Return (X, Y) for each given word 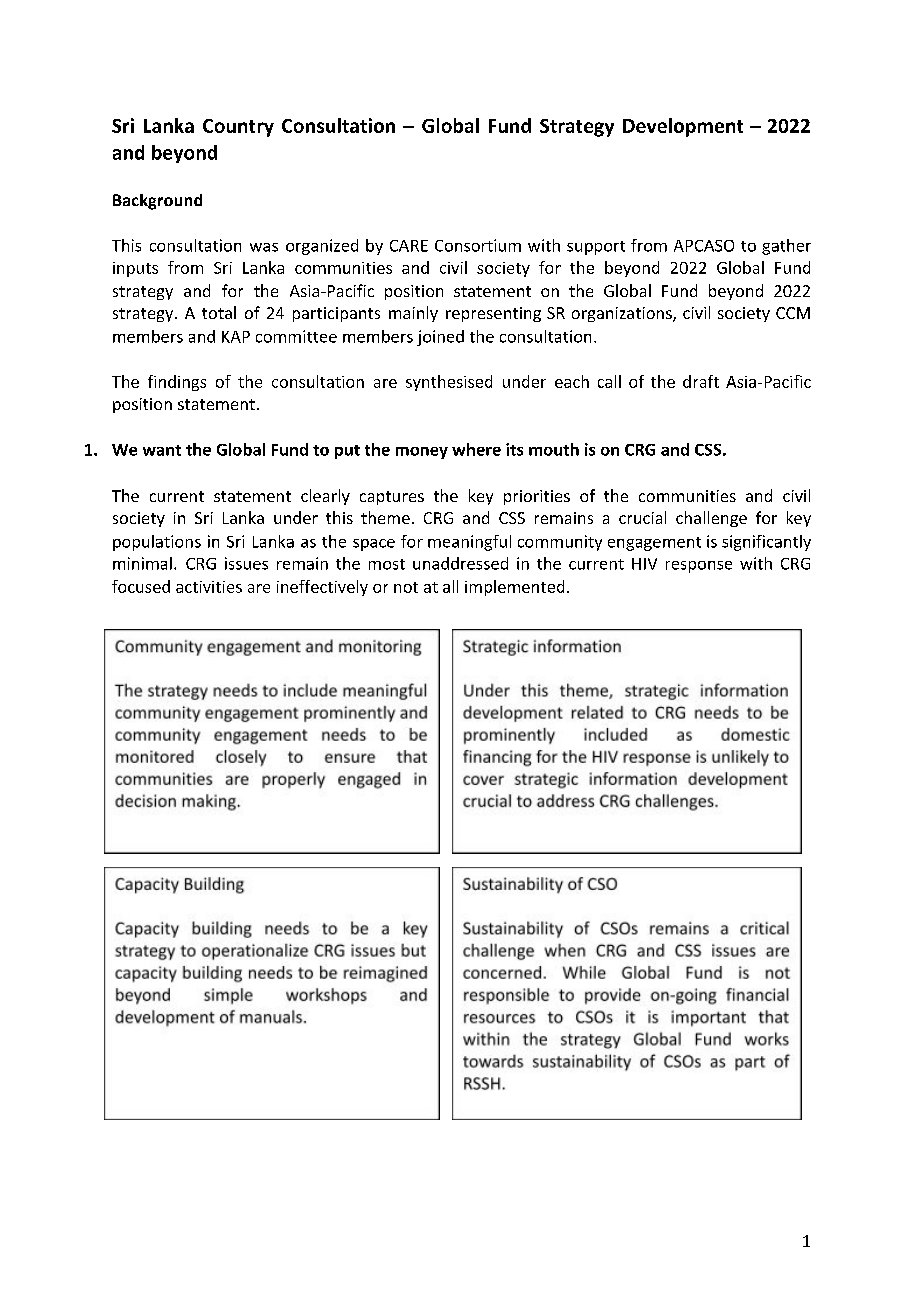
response (699, 567)
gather (786, 247)
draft (701, 381)
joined (440, 338)
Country (238, 128)
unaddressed (460, 563)
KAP (236, 337)
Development (683, 127)
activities (209, 587)
